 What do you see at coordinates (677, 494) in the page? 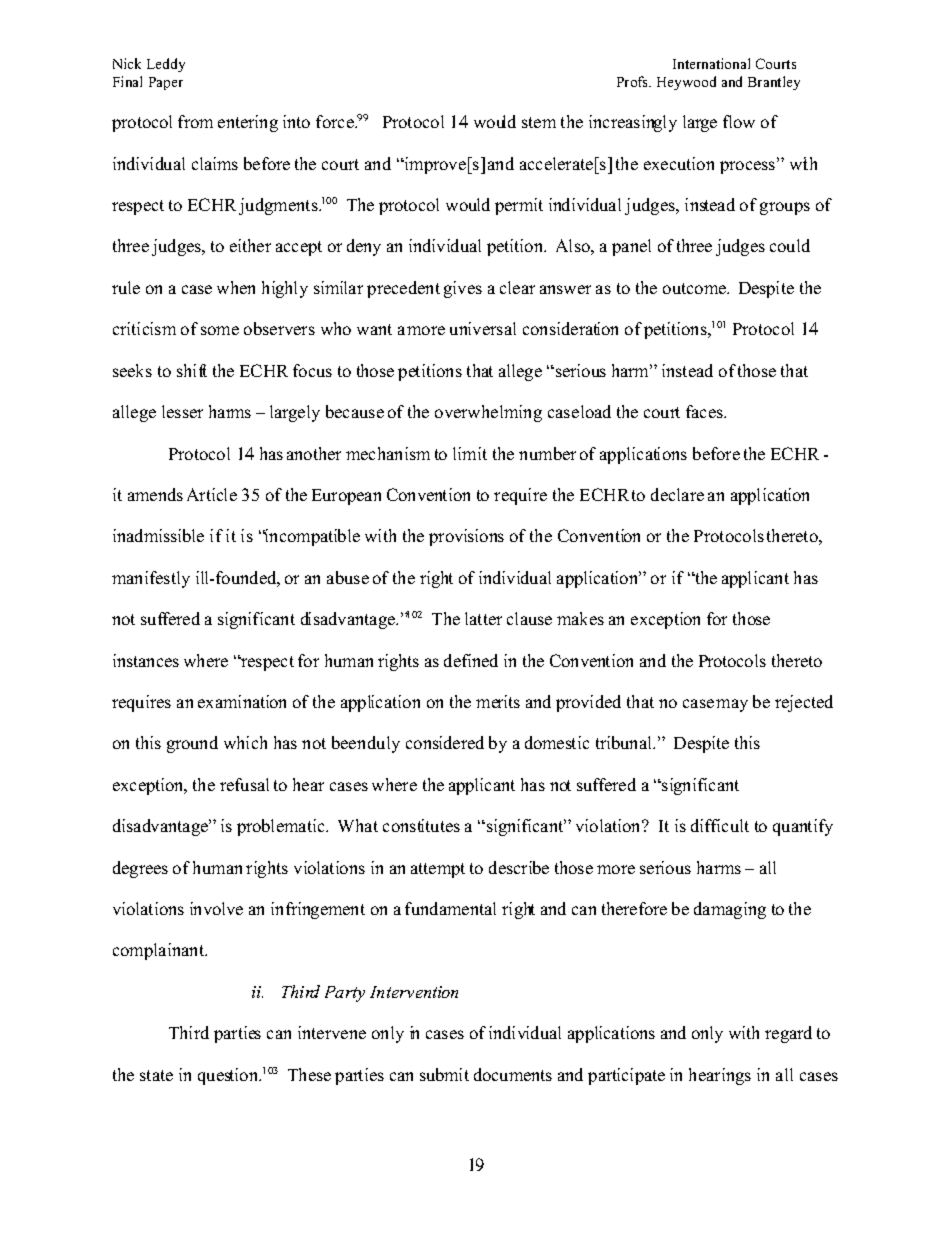
I see `declare` at bounding box center [677, 494].
